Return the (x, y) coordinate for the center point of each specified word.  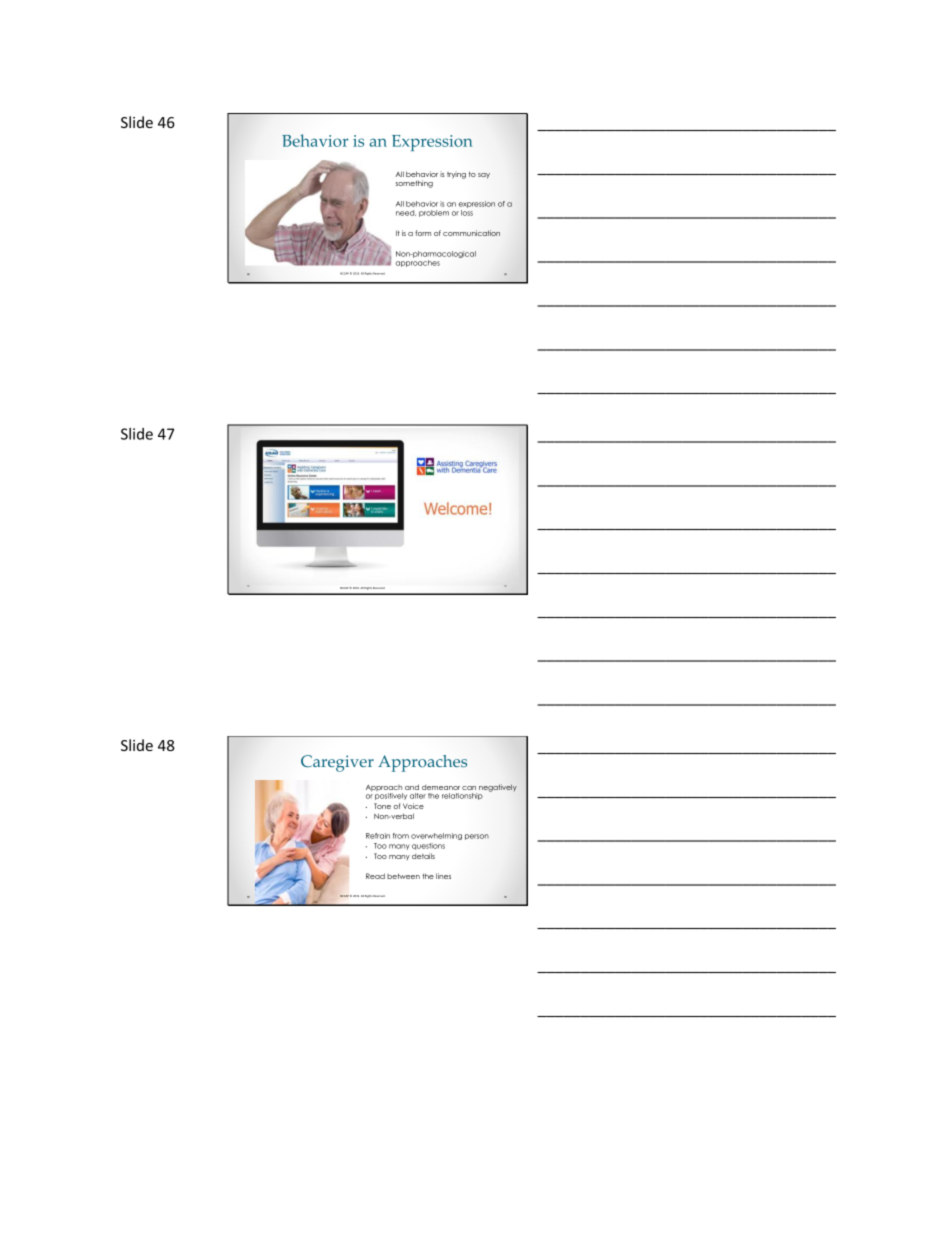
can (469, 788)
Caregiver (337, 763)
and (412, 787)
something (414, 184)
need (406, 213)
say (484, 176)
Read (375, 876)
